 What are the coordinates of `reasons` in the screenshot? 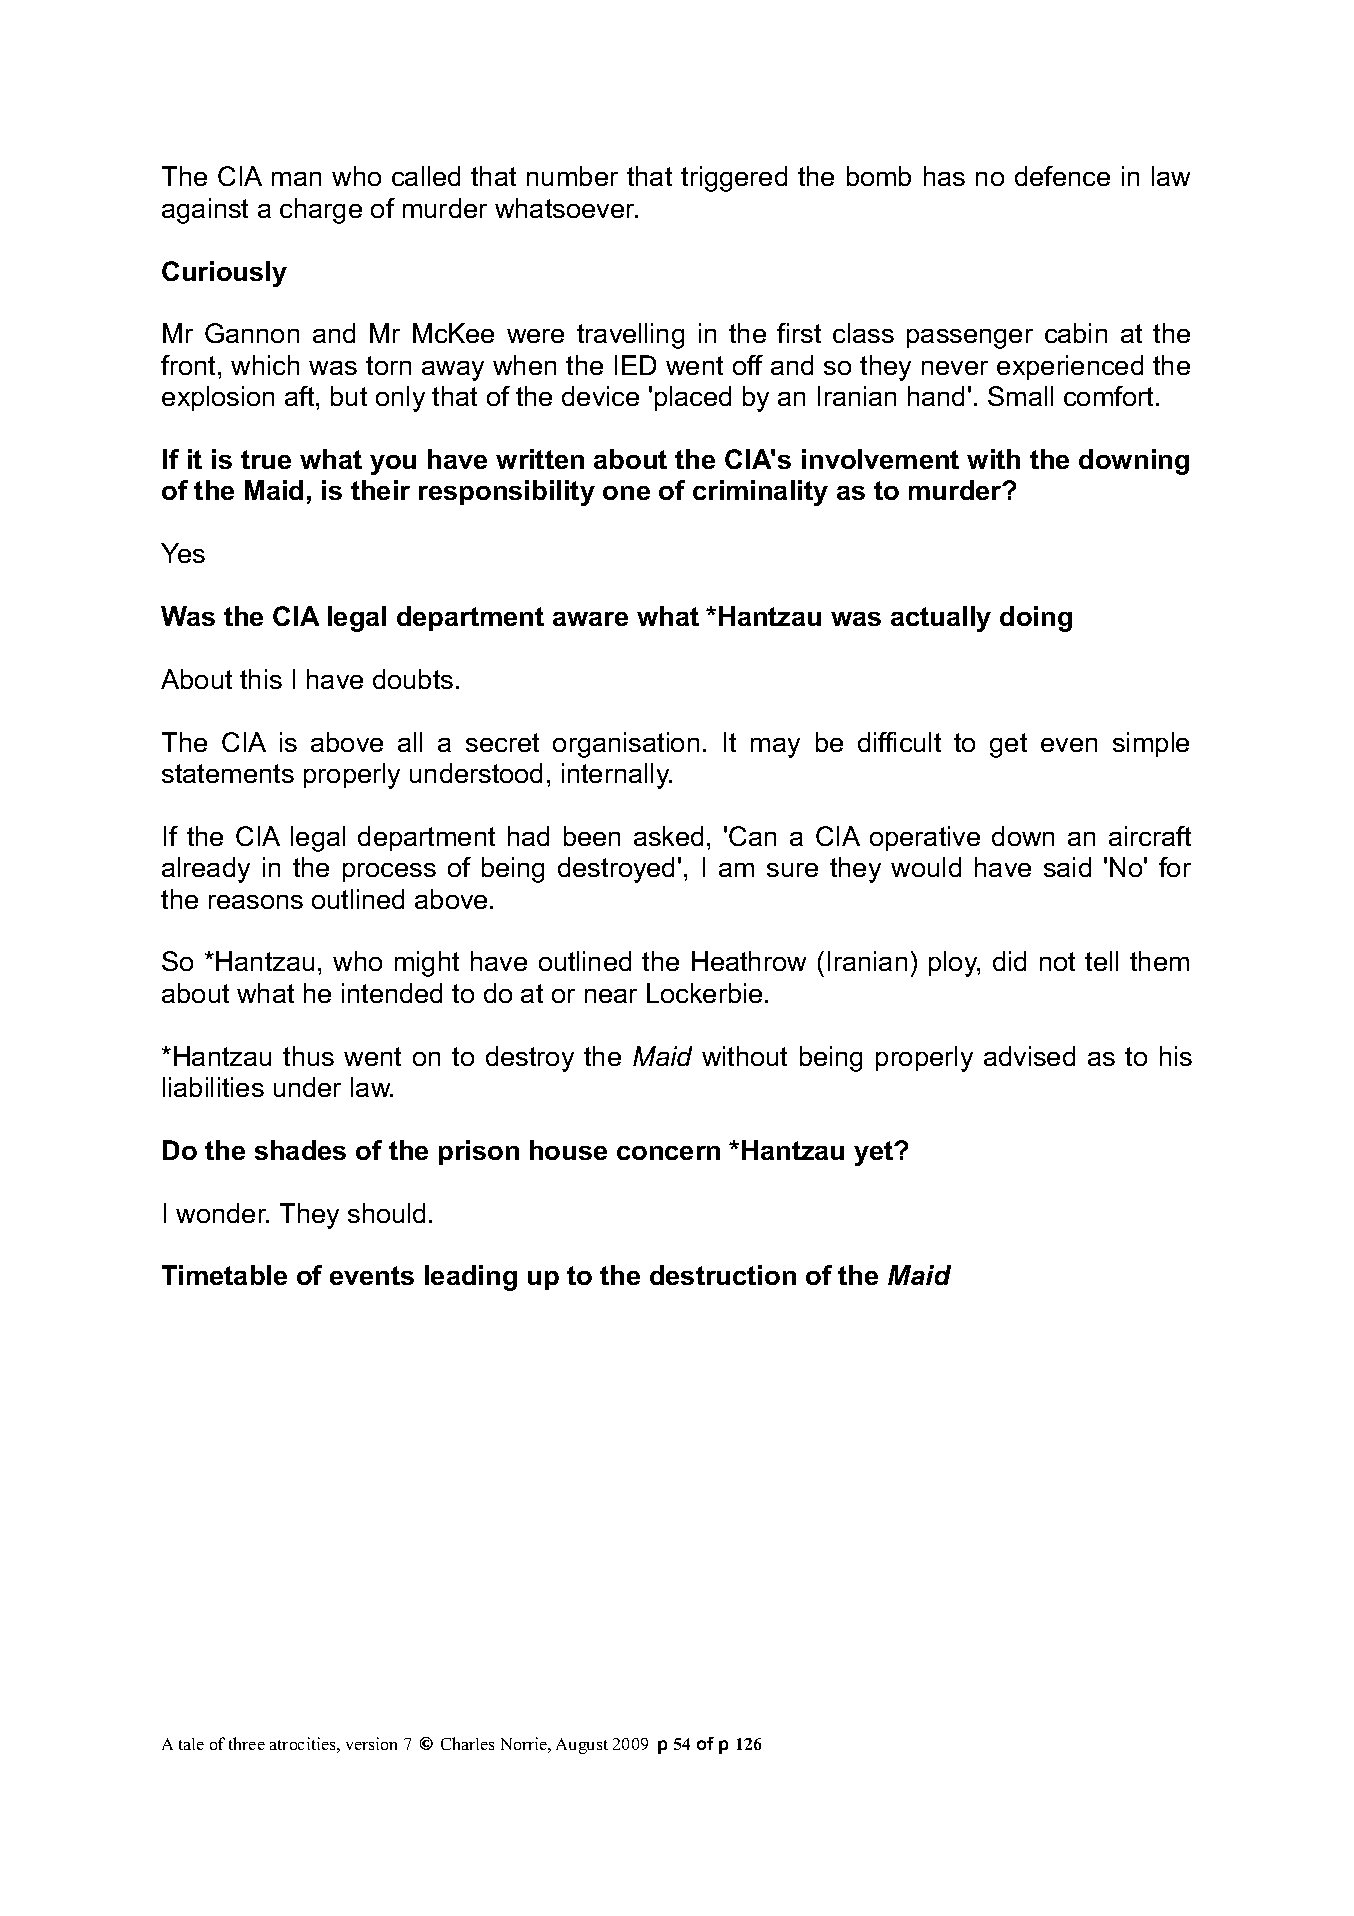 It's located at (256, 902).
